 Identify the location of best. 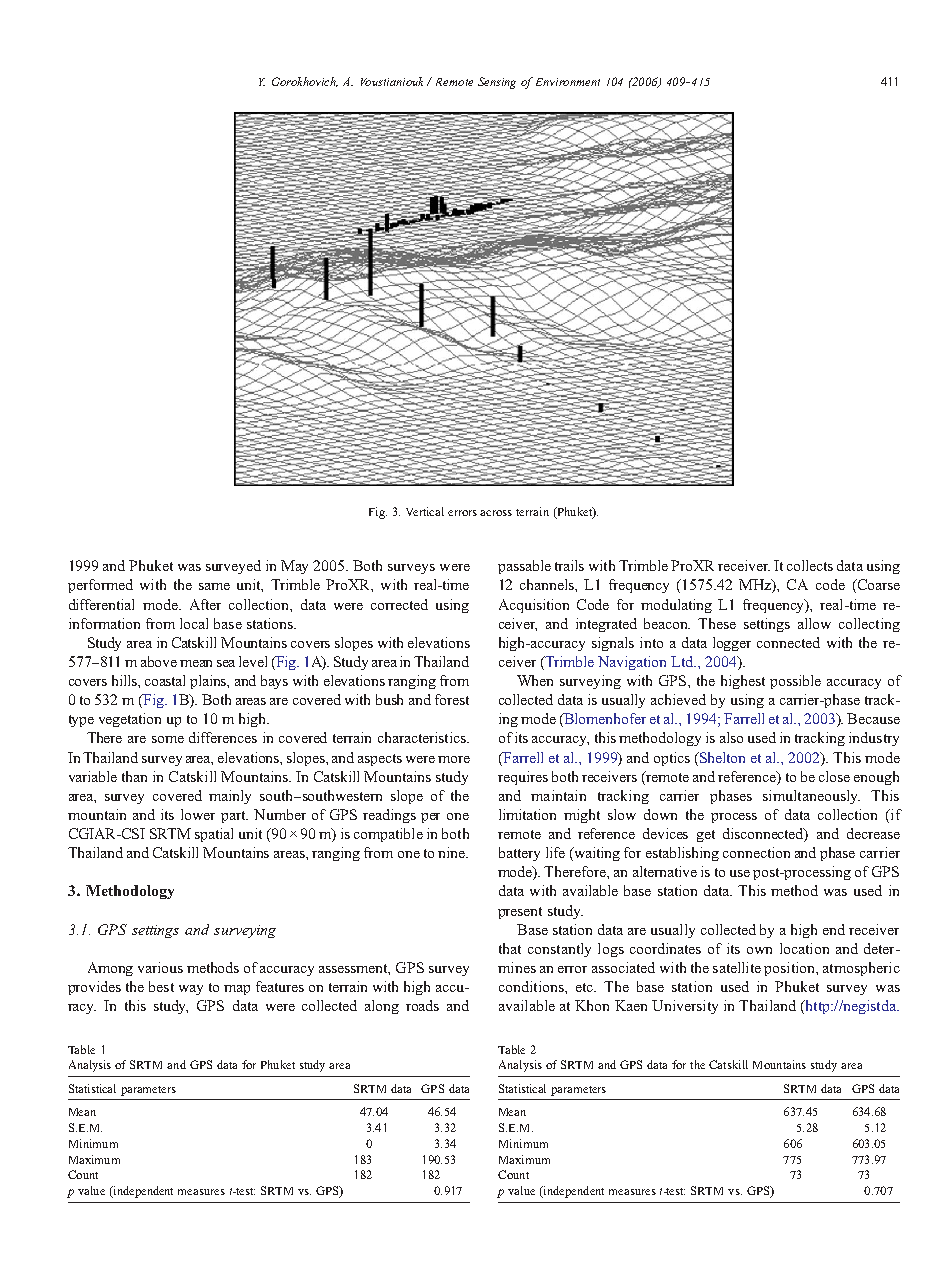
(161, 986).
